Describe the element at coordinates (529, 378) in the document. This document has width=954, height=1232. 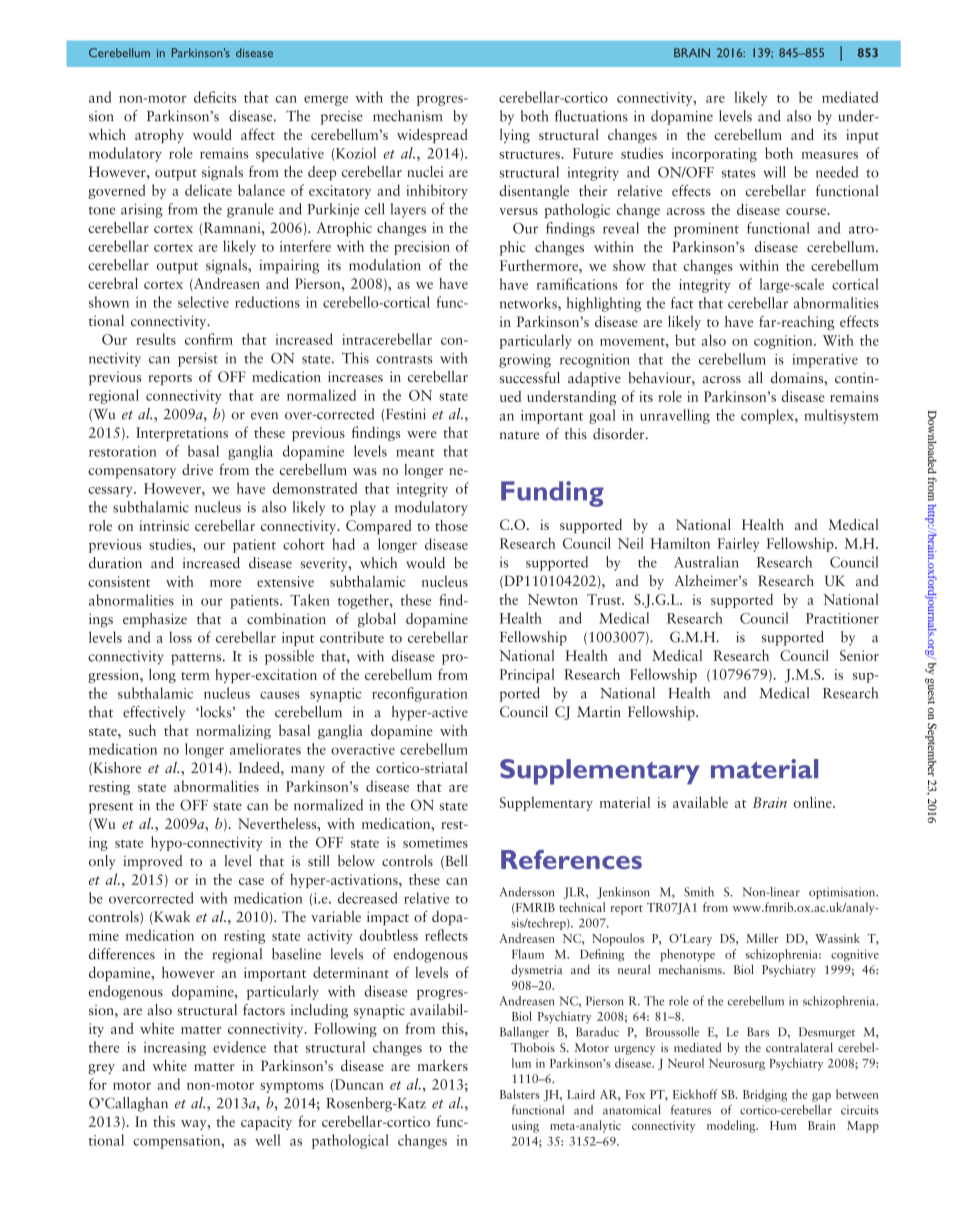
I see `successful` at that location.
